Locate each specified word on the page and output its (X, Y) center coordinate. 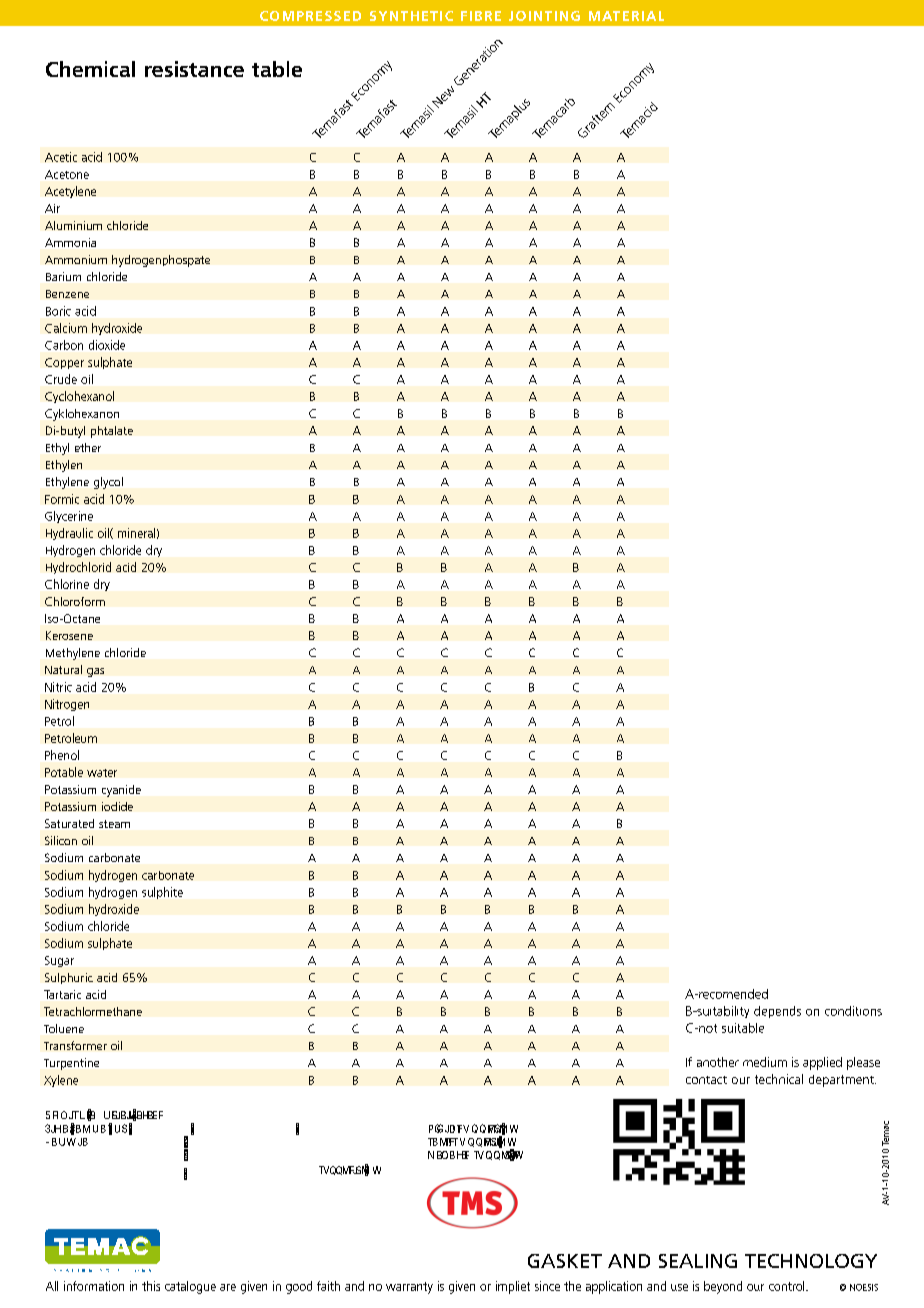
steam (114, 824)
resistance (194, 69)
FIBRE (481, 16)
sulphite (162, 893)
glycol (108, 483)
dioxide (107, 345)
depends (777, 1012)
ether (88, 447)
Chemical (90, 69)
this (151, 1286)
